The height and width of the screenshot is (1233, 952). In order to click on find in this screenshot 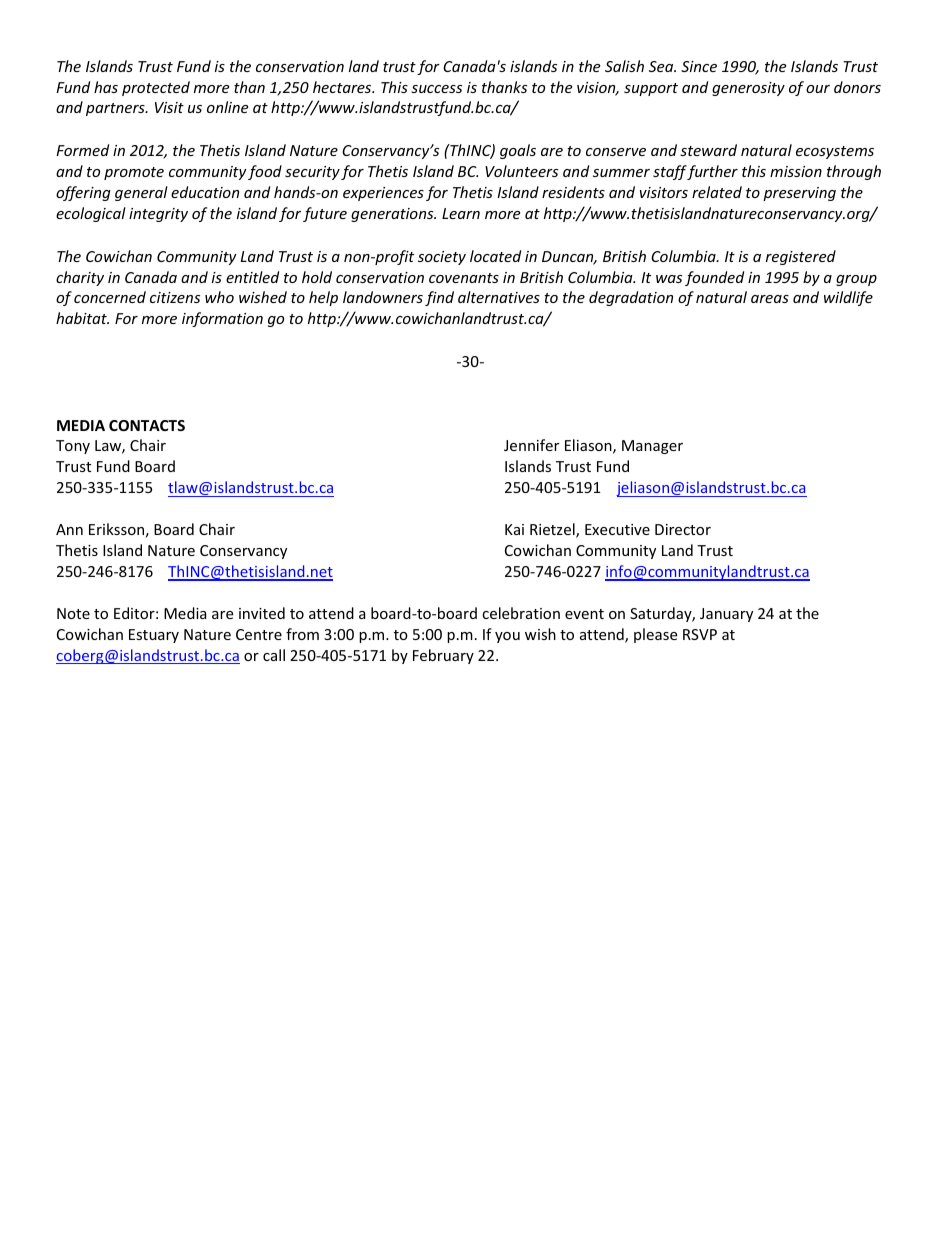, I will do `click(439, 298)`.
